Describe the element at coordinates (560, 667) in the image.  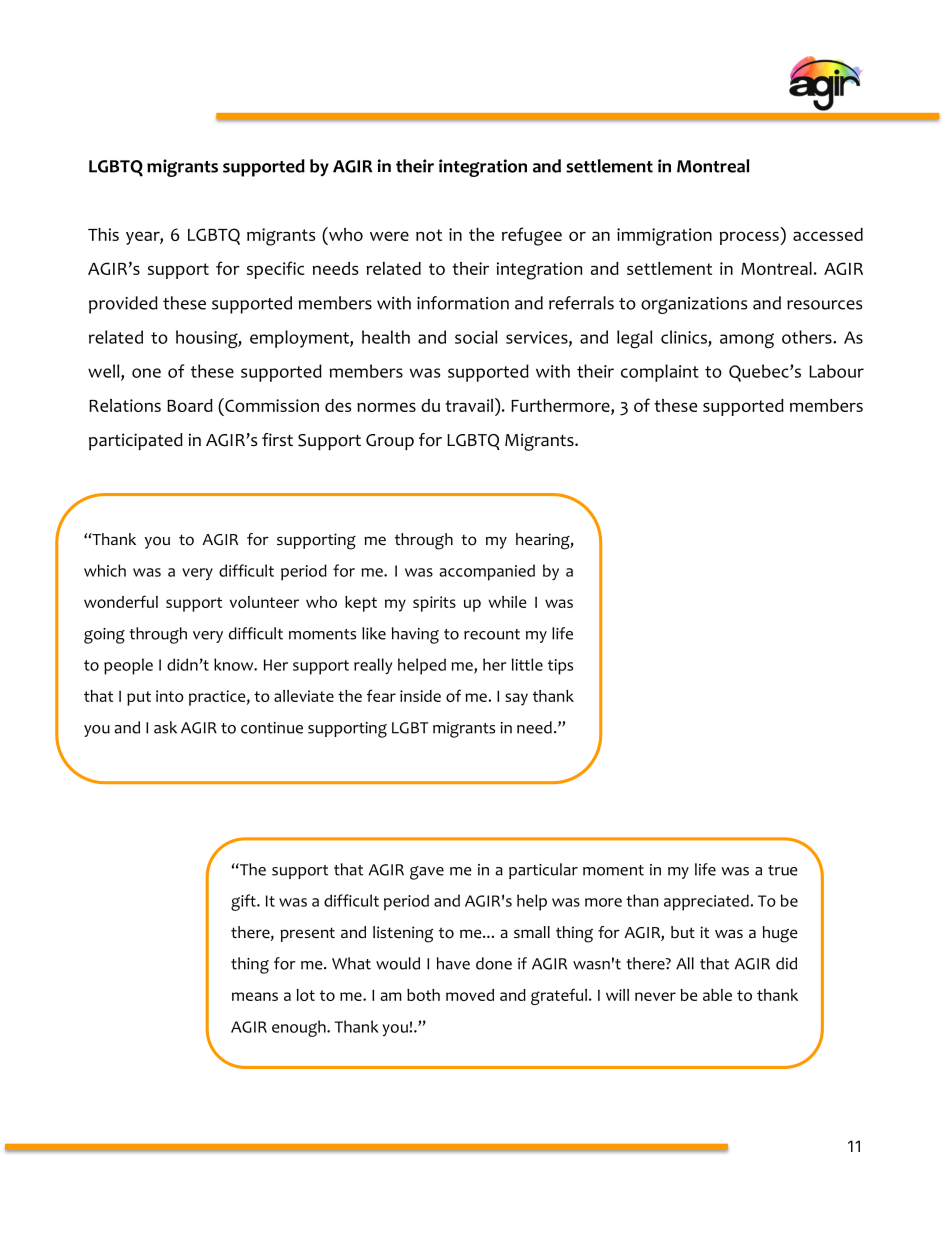
I see `tips` at that location.
